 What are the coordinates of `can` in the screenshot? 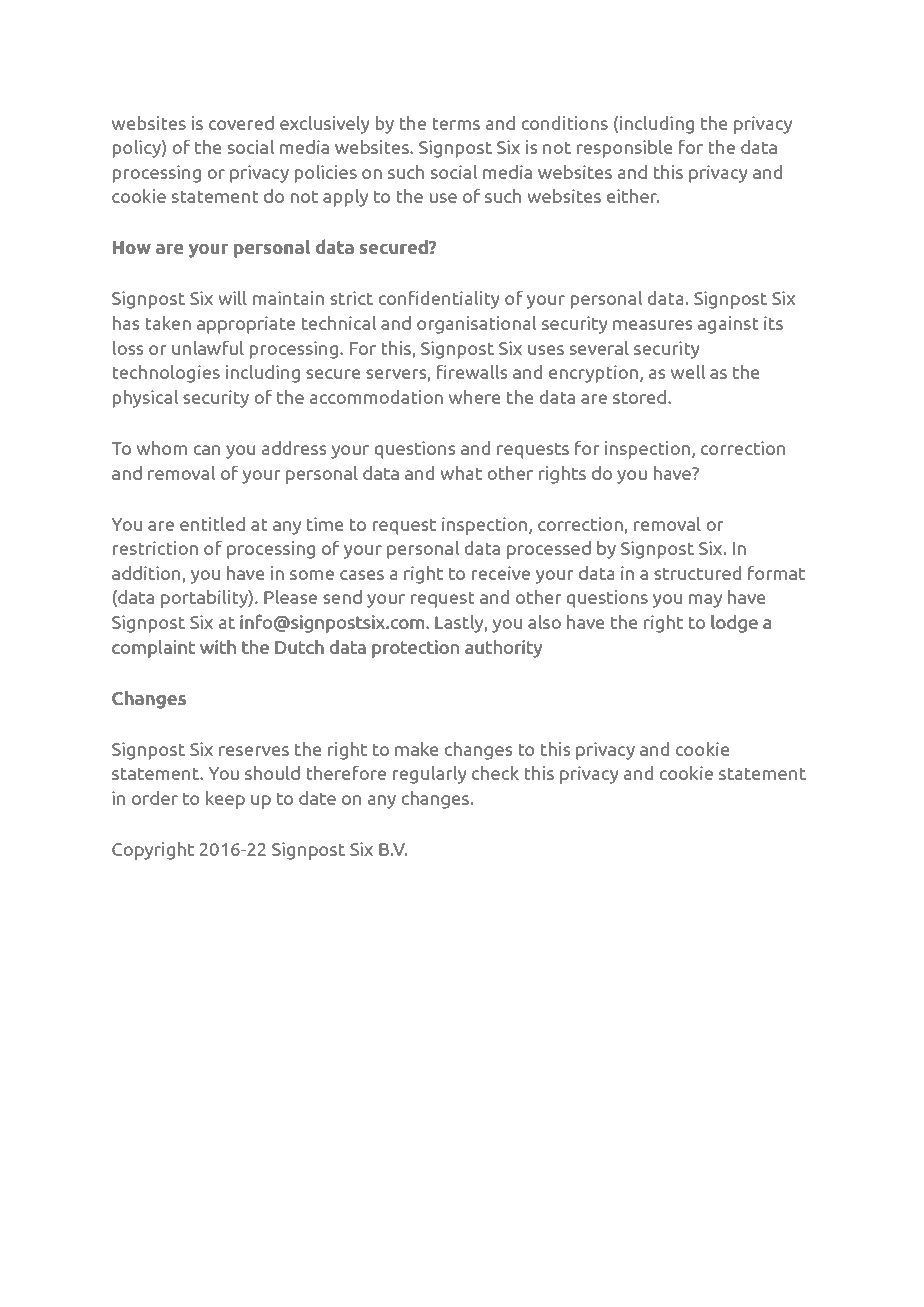 It's located at (207, 450).
